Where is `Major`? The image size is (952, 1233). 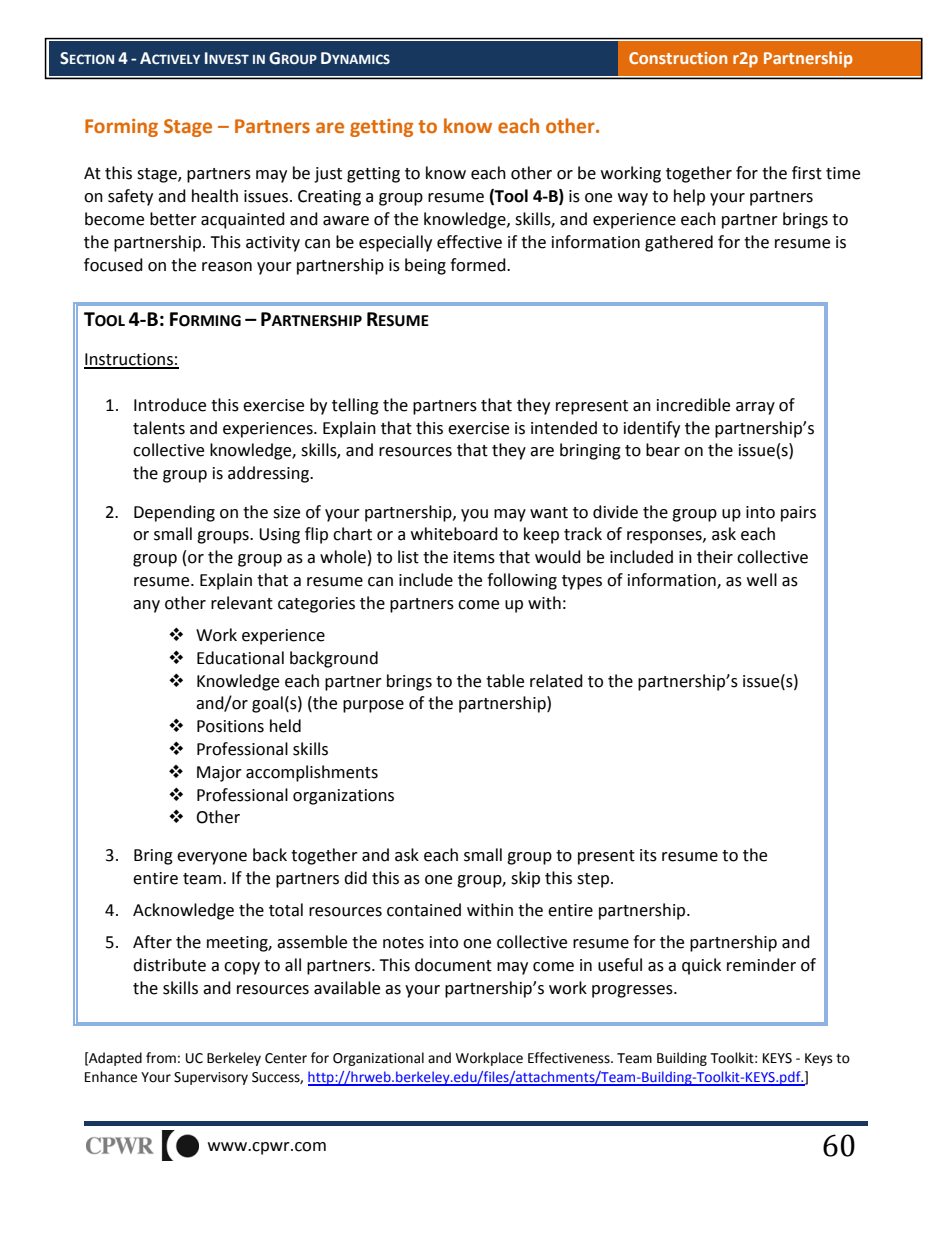 Major is located at coordinates (219, 774).
